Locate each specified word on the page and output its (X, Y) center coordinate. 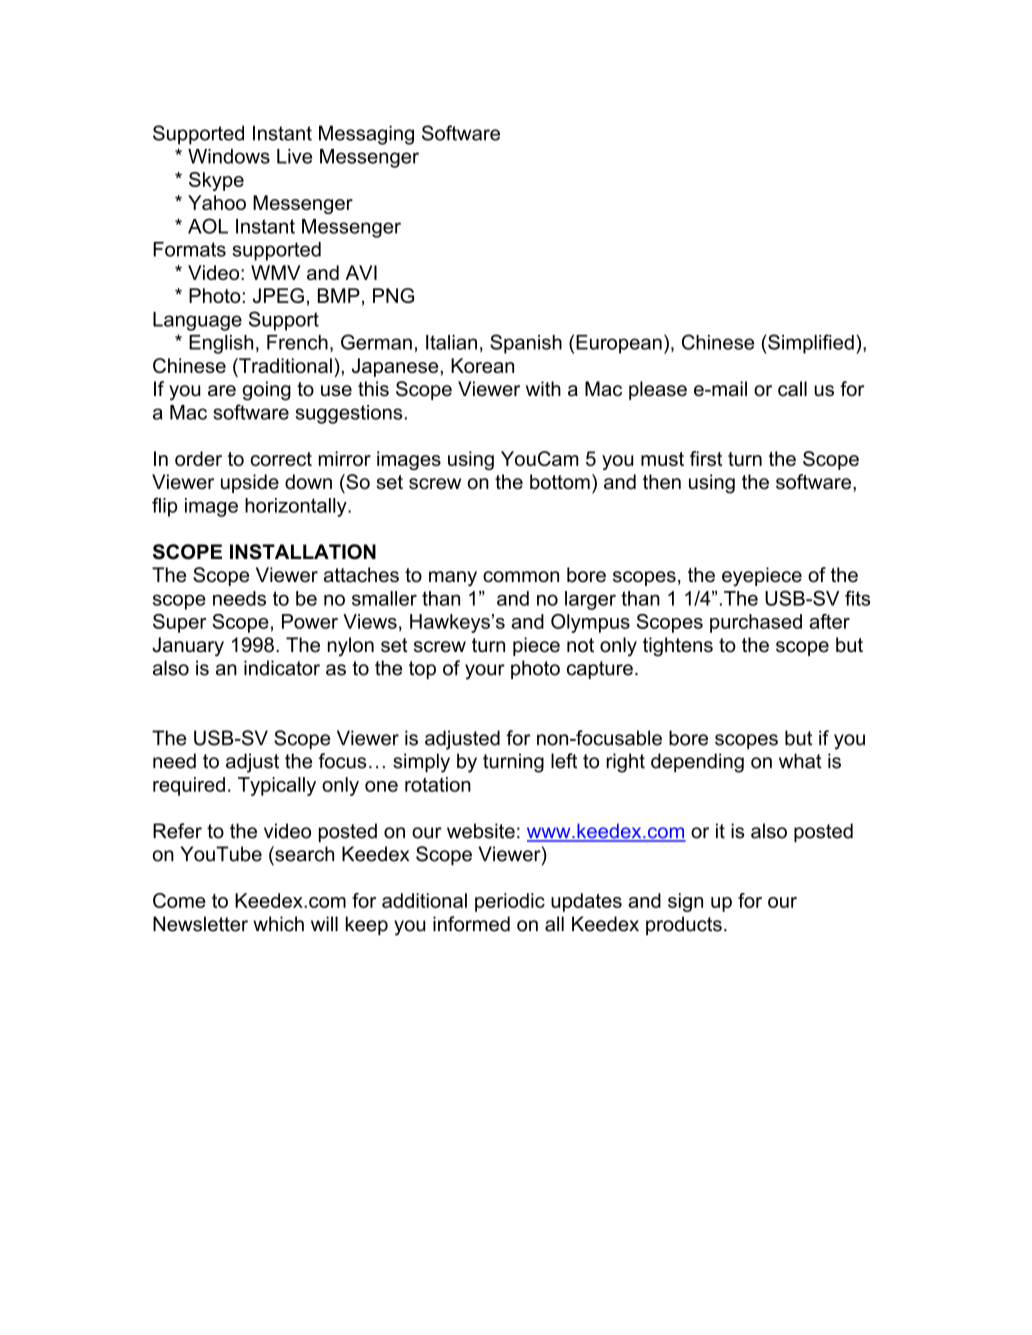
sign (685, 902)
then (662, 482)
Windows (229, 156)
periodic (510, 902)
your (485, 672)
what (800, 761)
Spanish (526, 344)
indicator (282, 668)
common (521, 577)
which (278, 924)
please (658, 390)
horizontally (297, 507)
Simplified (810, 344)
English (221, 344)
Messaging (366, 135)
